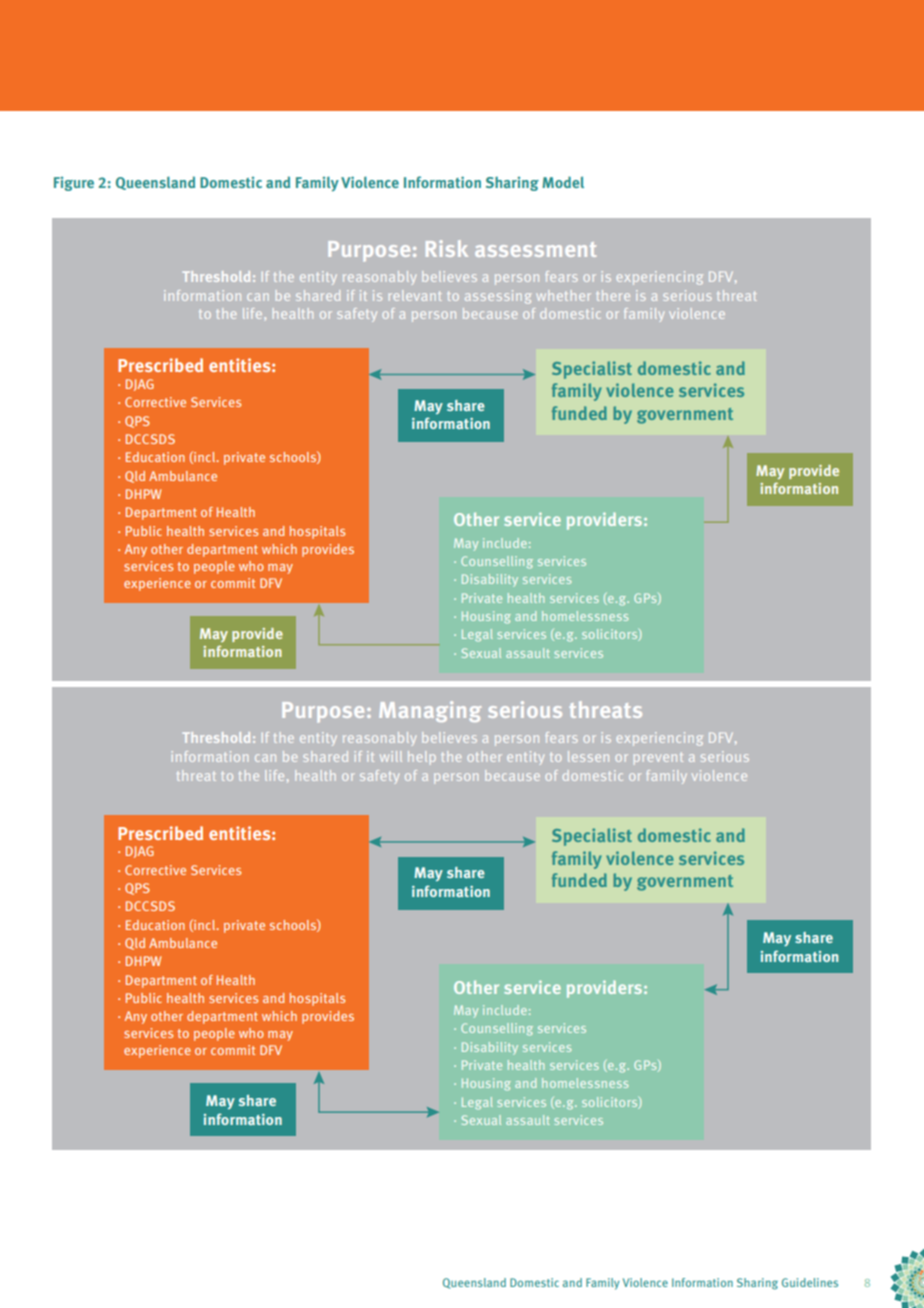 Image resolution: width=924 pixels, height=1308 pixels. Describe the element at coordinates (535, 249) in the image. I see `assessment` at that location.
